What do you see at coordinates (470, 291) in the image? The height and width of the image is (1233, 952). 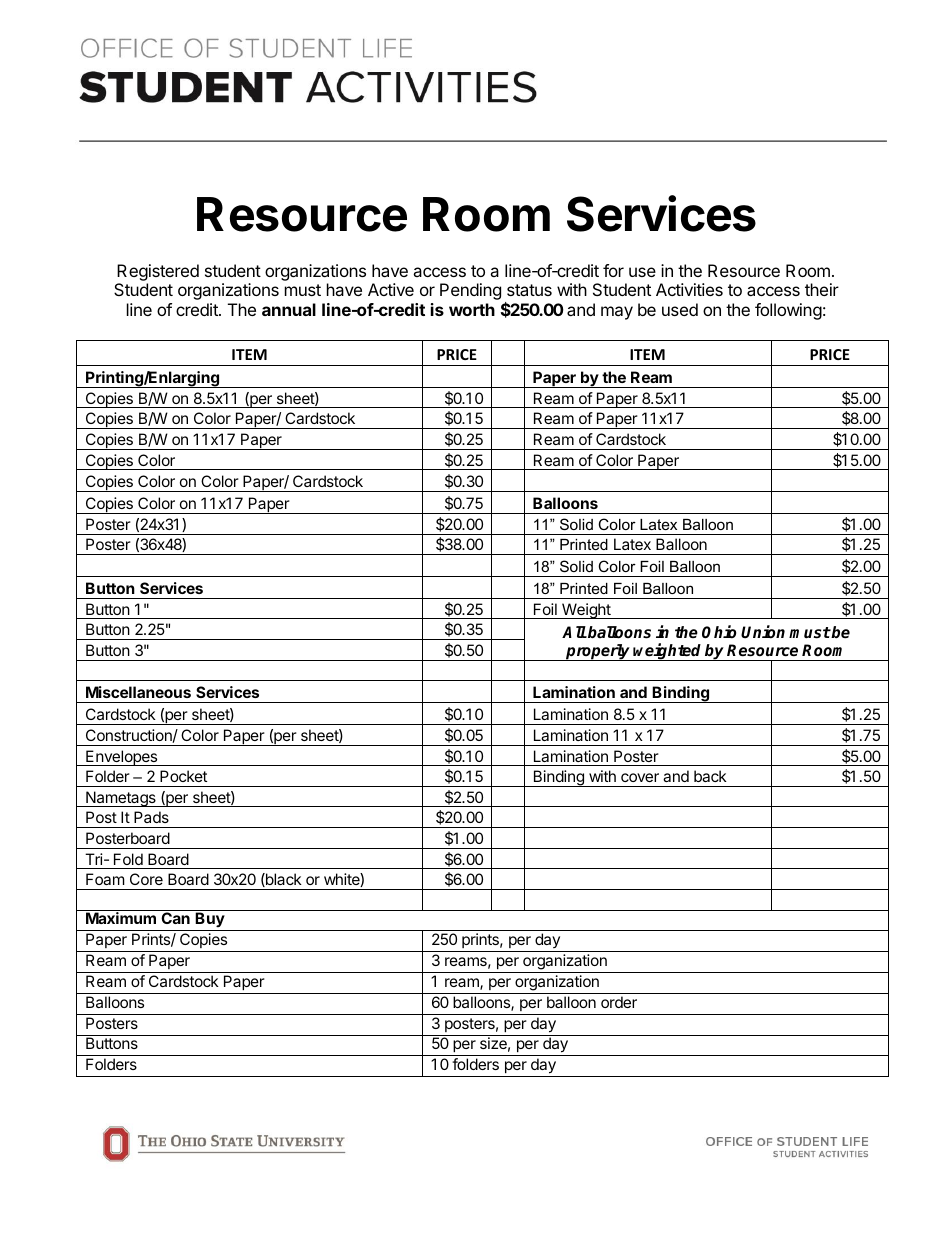 I see `Pending` at bounding box center [470, 291].
